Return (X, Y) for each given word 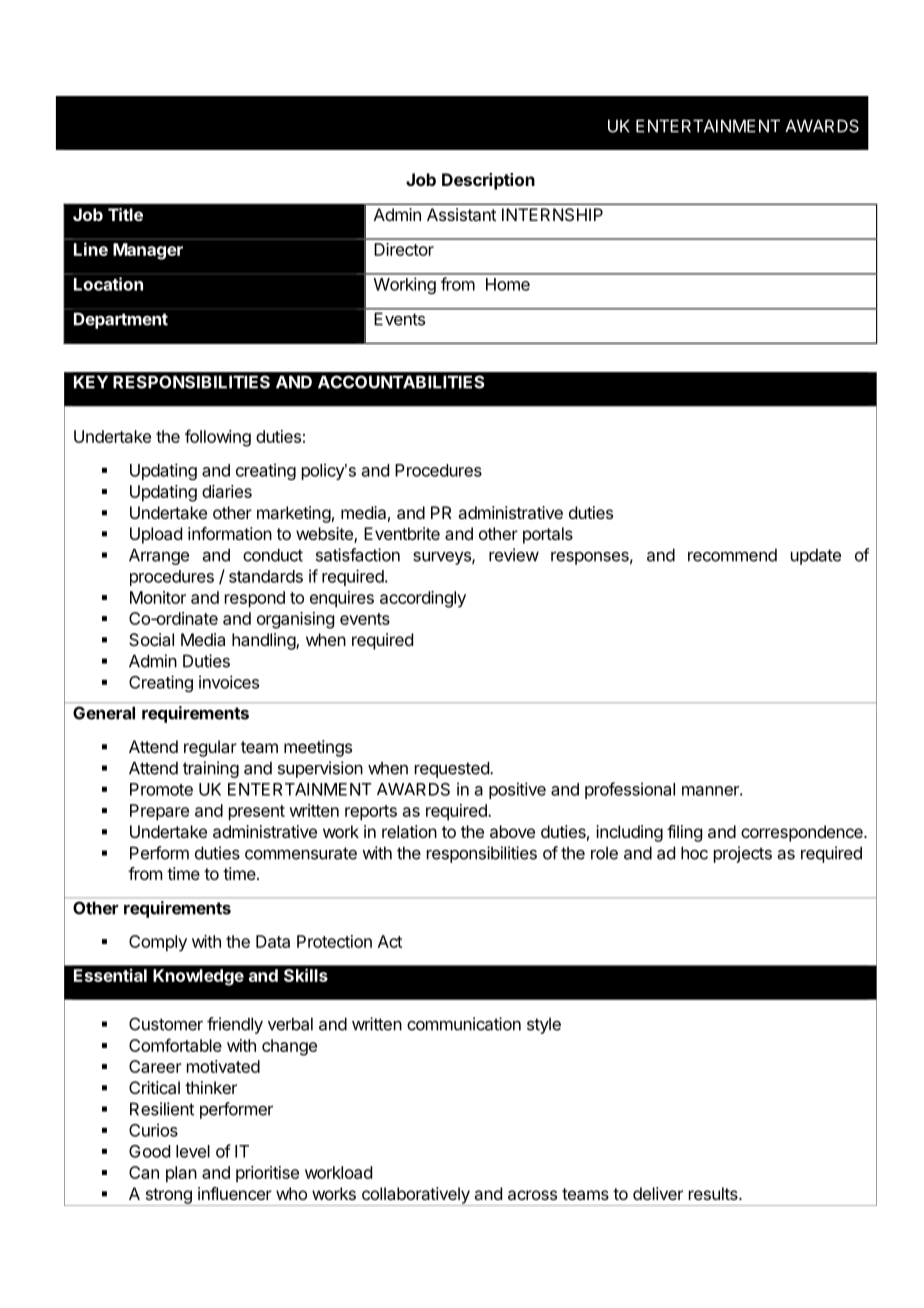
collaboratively (415, 1196)
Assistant (461, 214)
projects (743, 854)
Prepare (159, 812)
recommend (732, 555)
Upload (156, 535)
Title (125, 214)
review (514, 555)
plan (181, 1174)
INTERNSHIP (552, 214)
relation (409, 831)
